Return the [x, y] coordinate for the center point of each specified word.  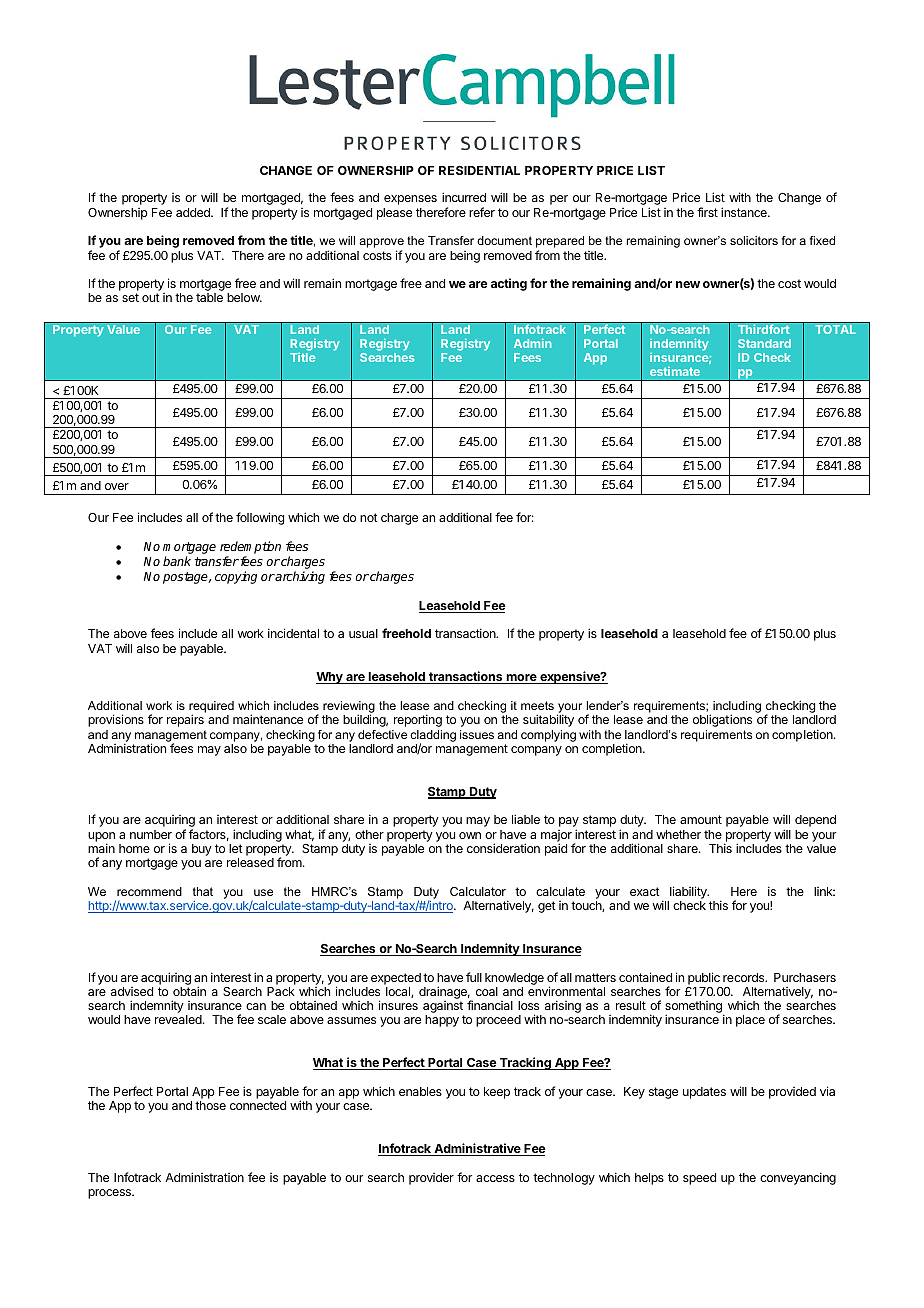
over [117, 486]
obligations [722, 720]
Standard [764, 343]
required [211, 708]
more [521, 679]
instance [745, 212]
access [495, 1178]
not [369, 517]
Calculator [478, 891]
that [203, 891]
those [210, 1105]
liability [689, 892]
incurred [464, 197]
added [194, 212]
